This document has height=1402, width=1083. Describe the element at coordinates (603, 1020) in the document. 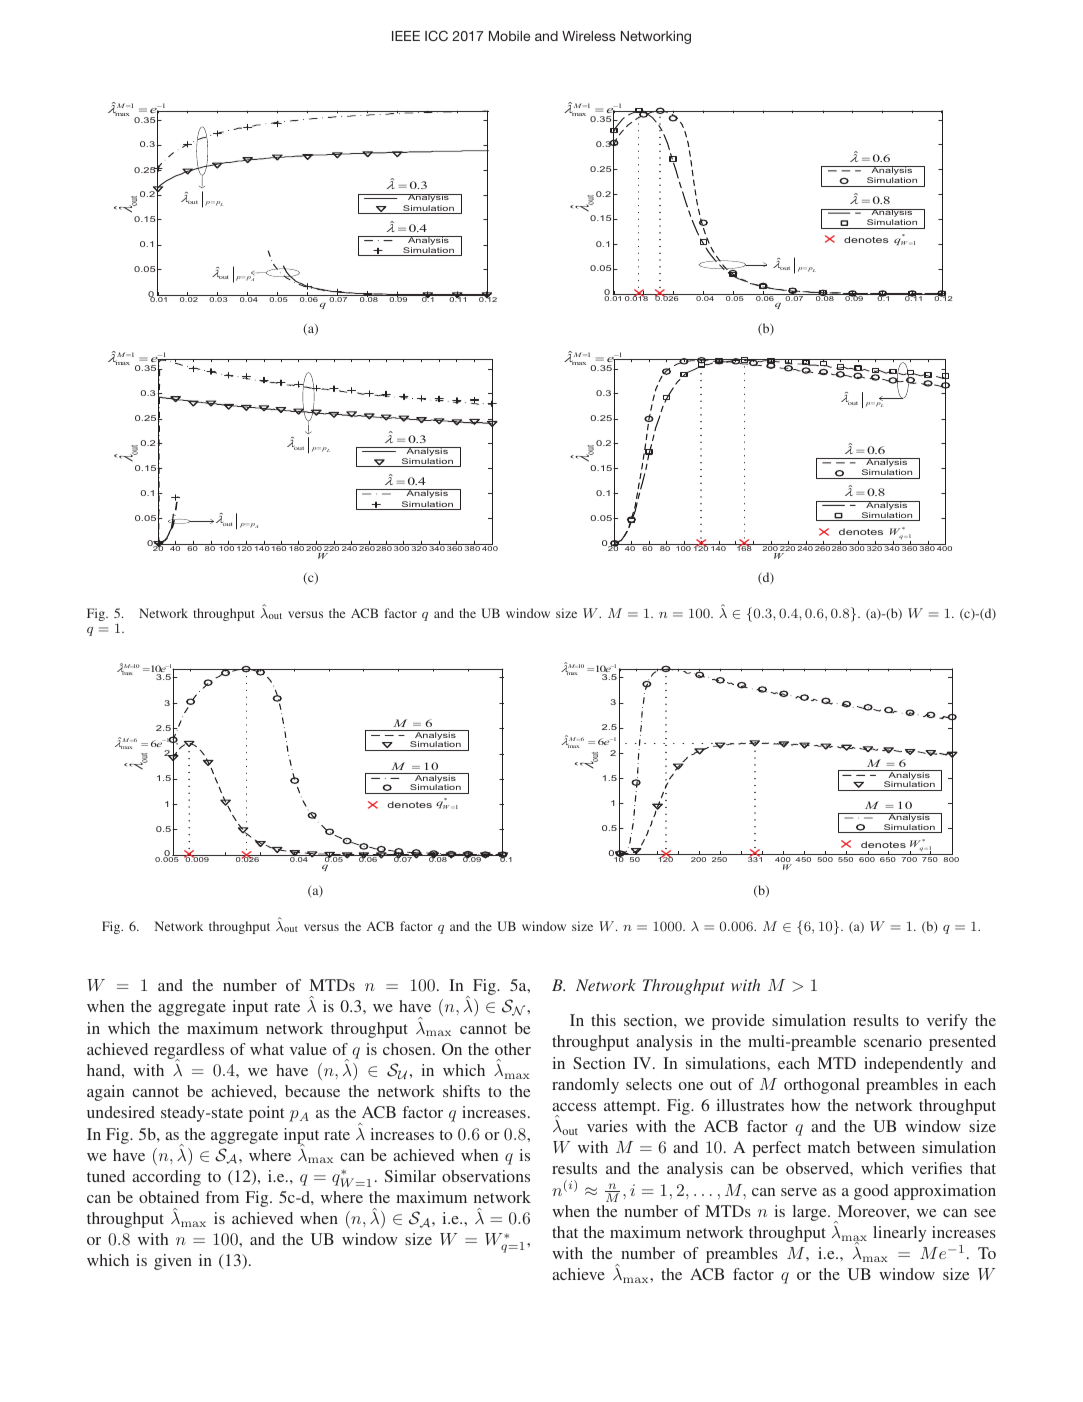

I see `this` at that location.
